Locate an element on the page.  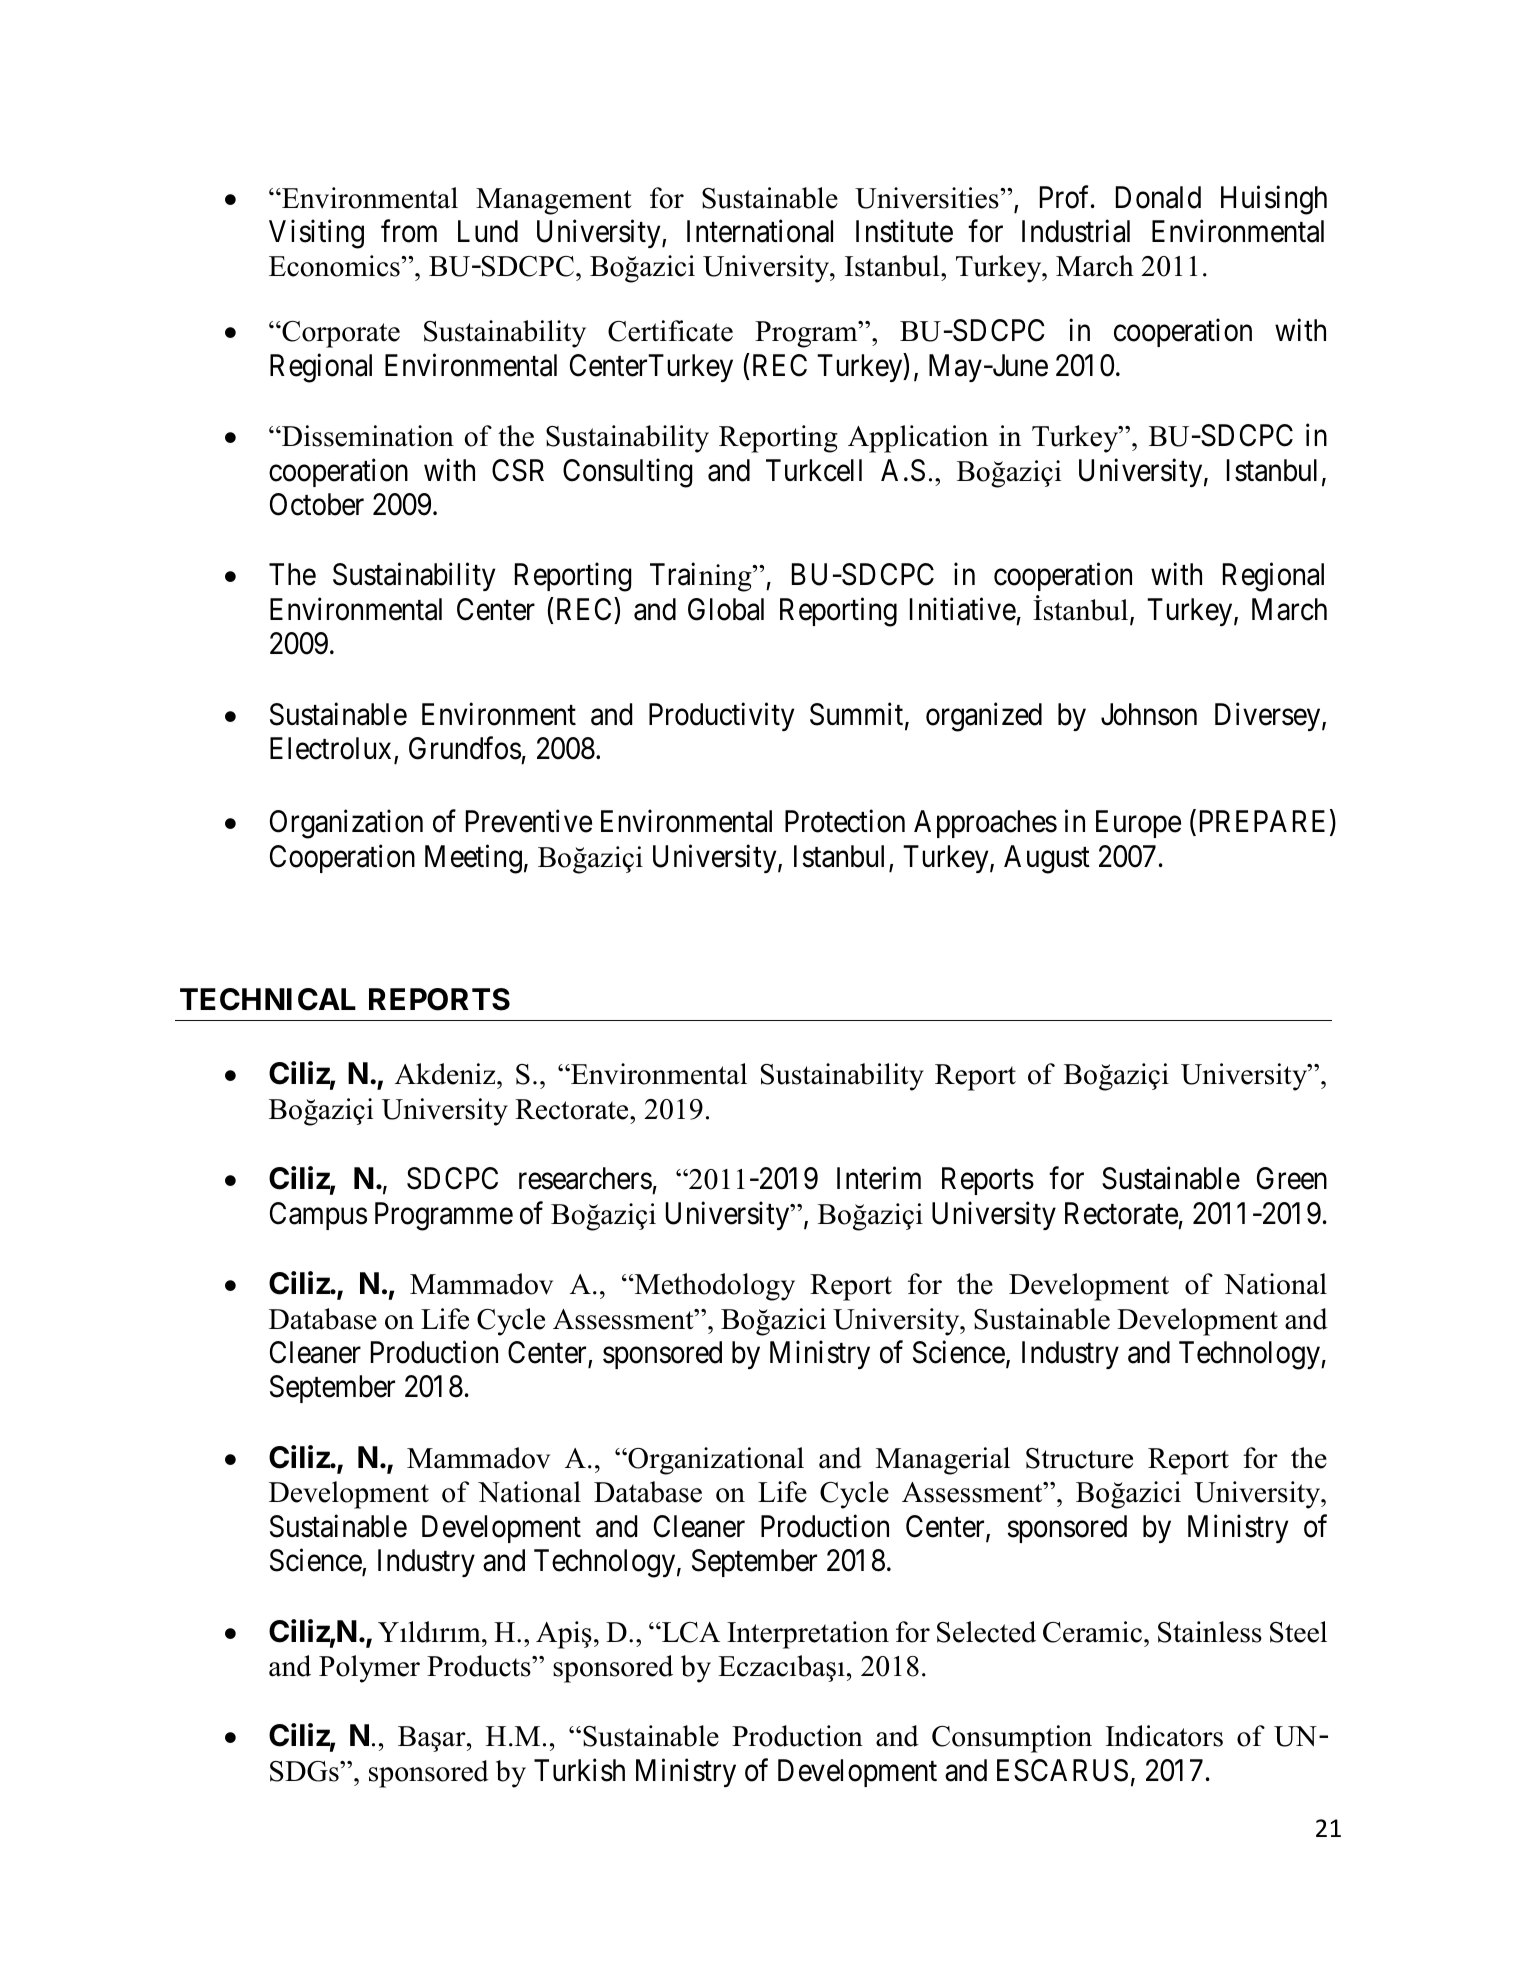
Protection is located at coordinates (845, 821).
